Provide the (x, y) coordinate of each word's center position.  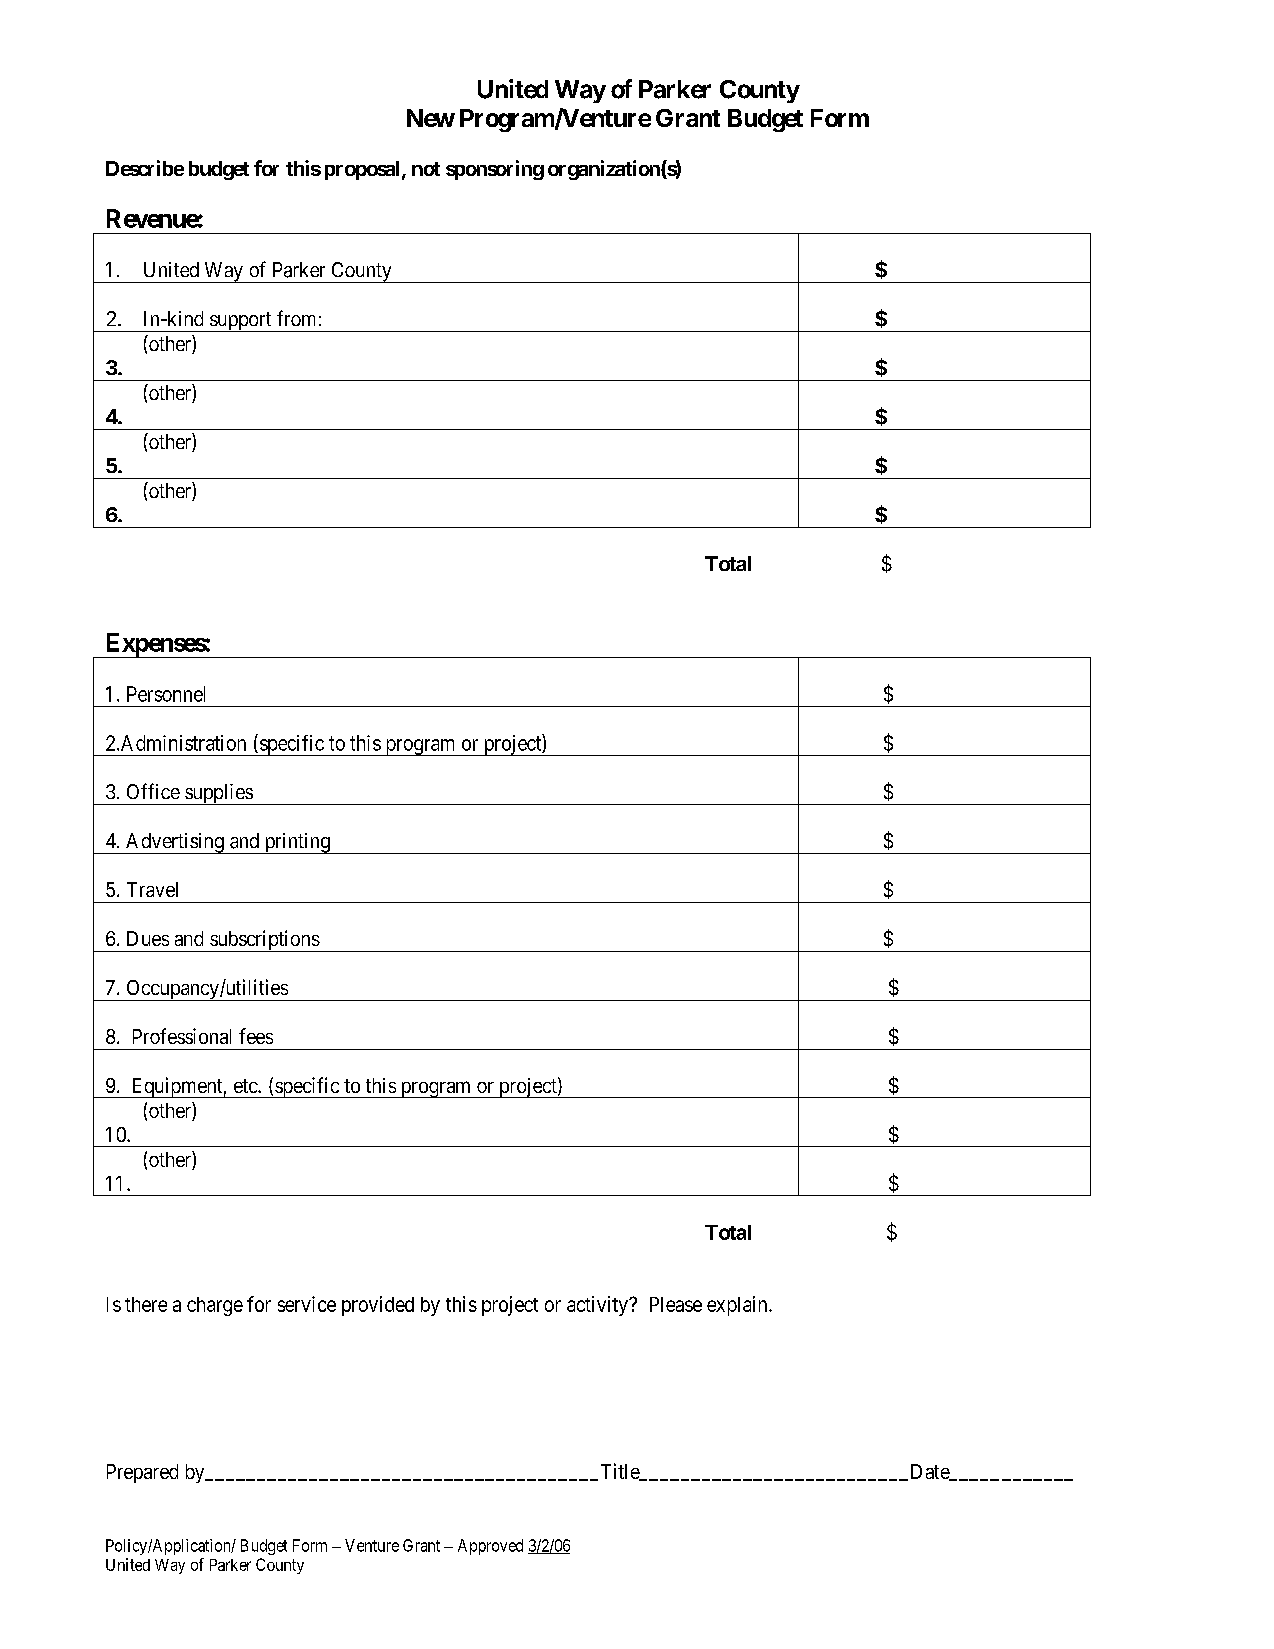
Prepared (142, 1473)
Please (676, 1304)
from (296, 318)
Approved (490, 1547)
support (241, 322)
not (426, 169)
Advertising (175, 843)
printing (297, 843)
